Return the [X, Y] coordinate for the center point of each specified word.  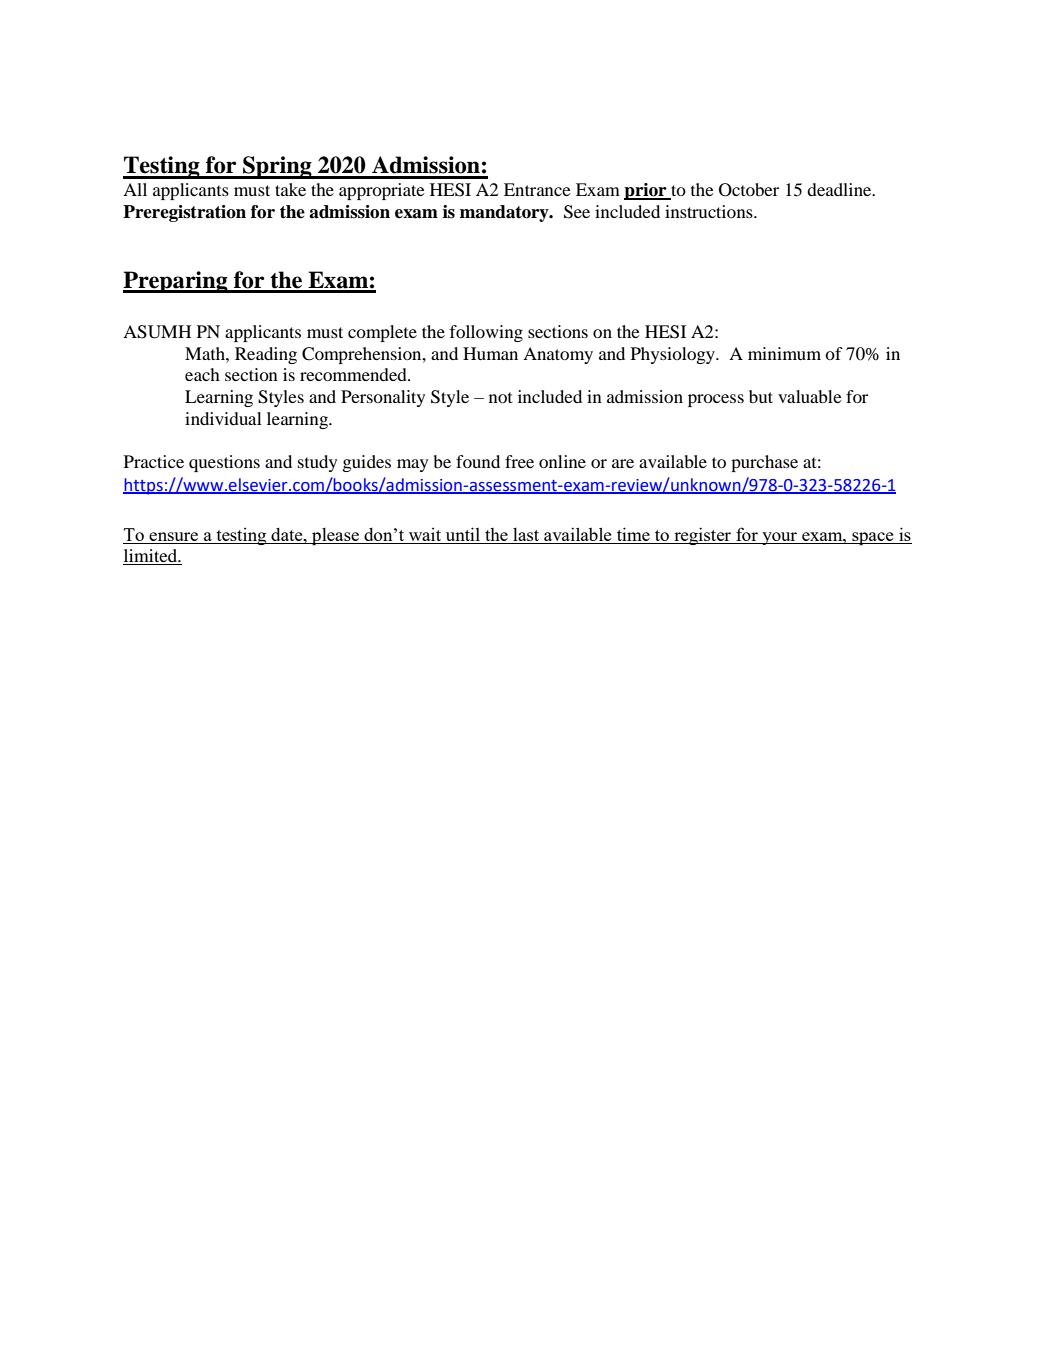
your [780, 538]
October [749, 190]
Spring [277, 167]
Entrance [537, 189]
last [526, 534]
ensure [173, 536]
